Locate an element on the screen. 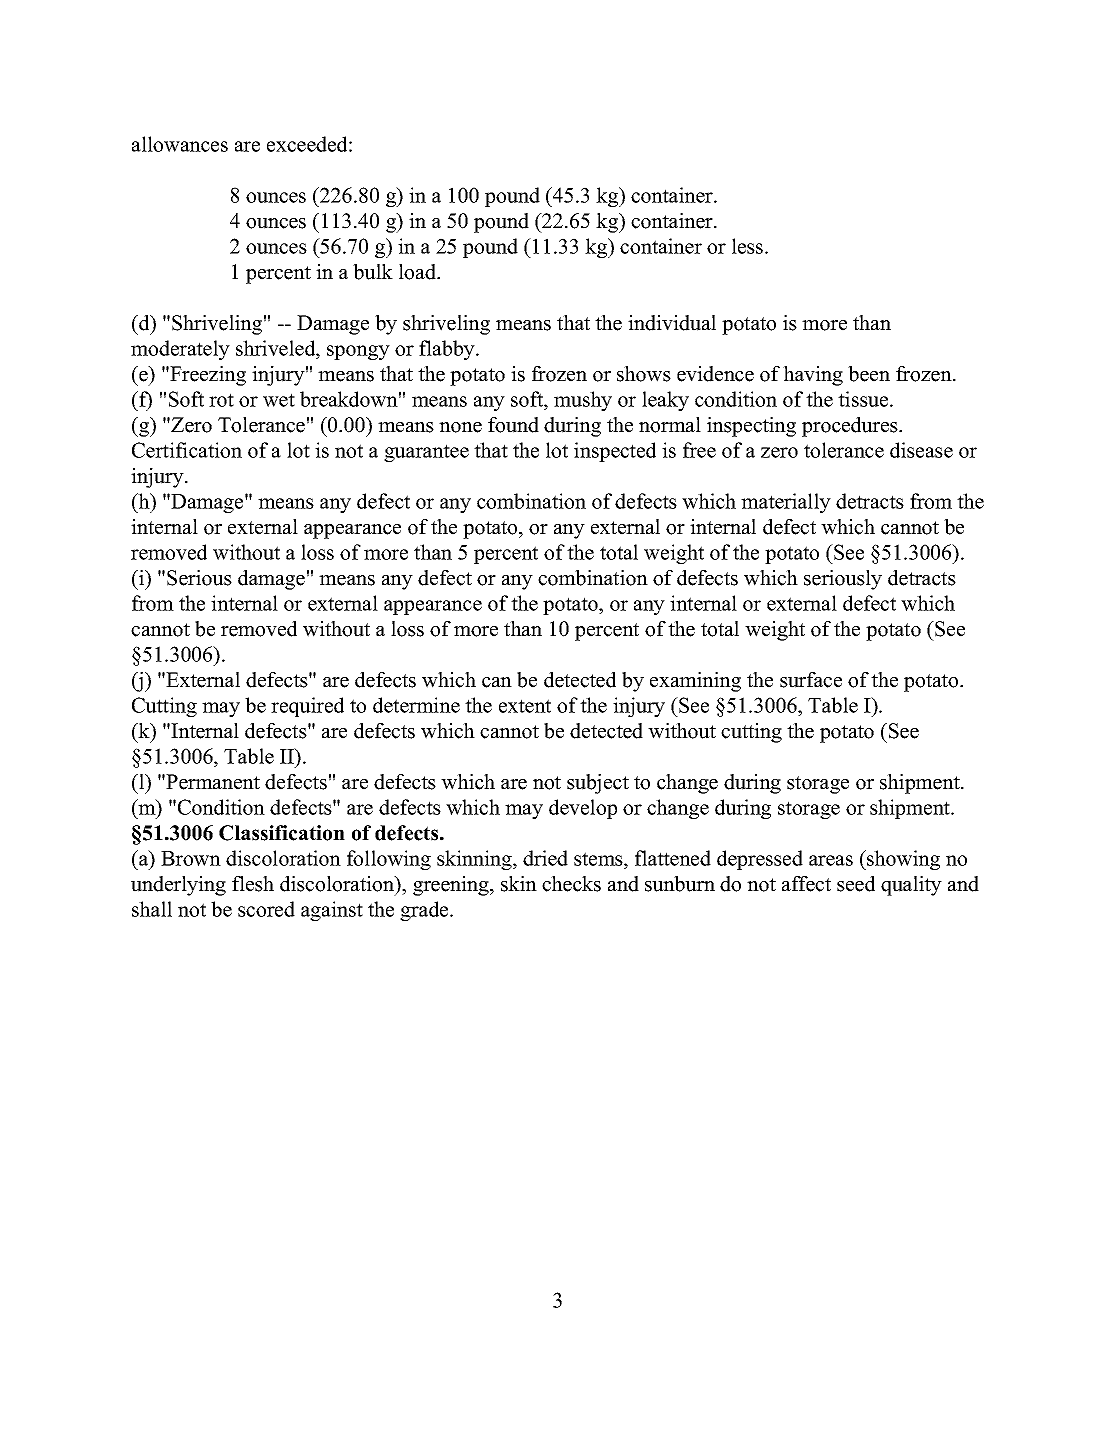  allowances is located at coordinates (180, 144).
